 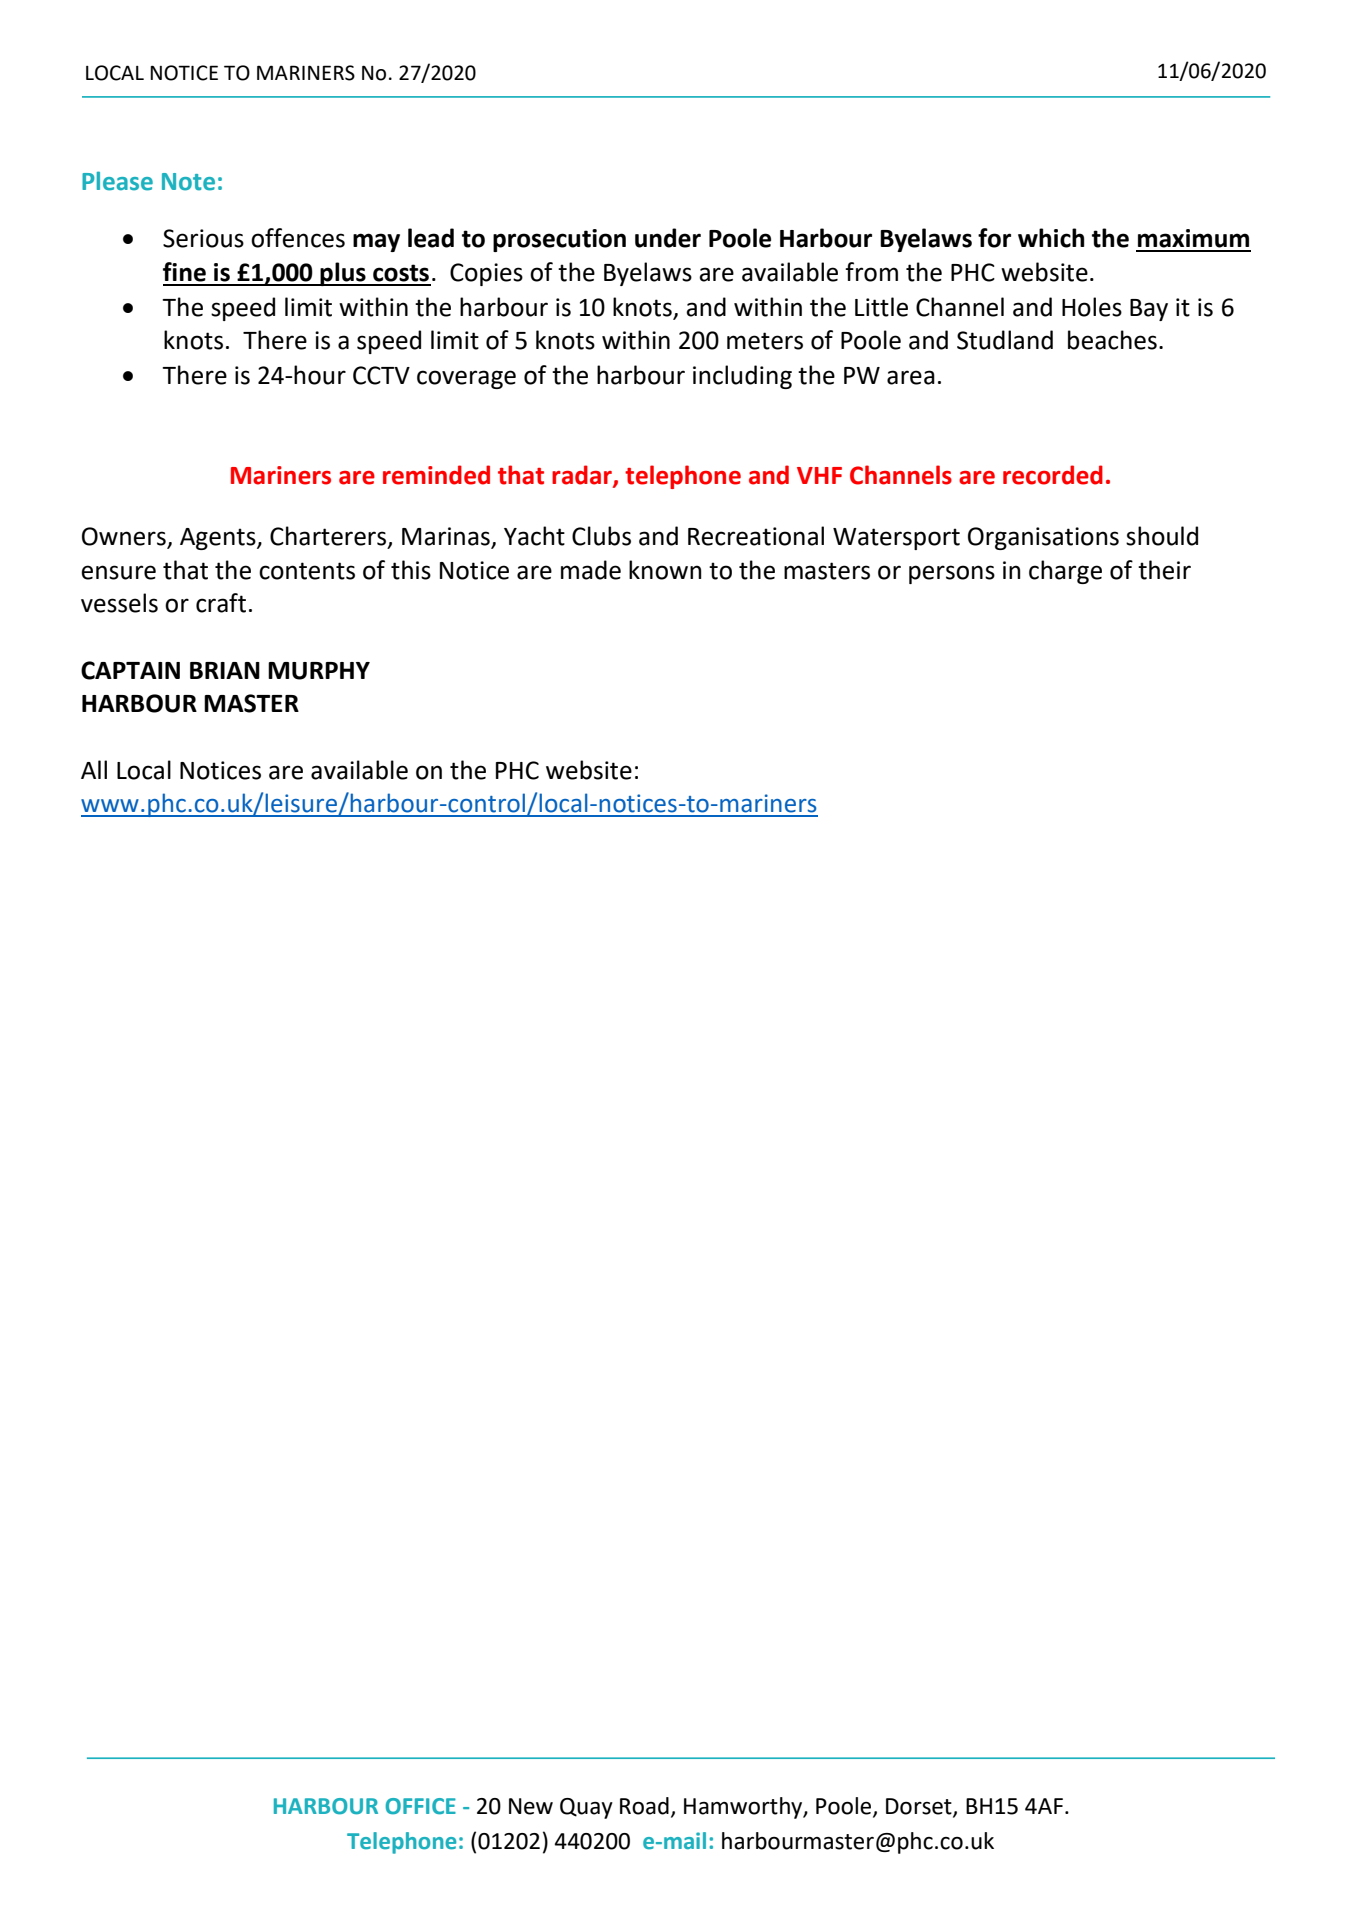 I want to click on under, so click(x=668, y=238).
